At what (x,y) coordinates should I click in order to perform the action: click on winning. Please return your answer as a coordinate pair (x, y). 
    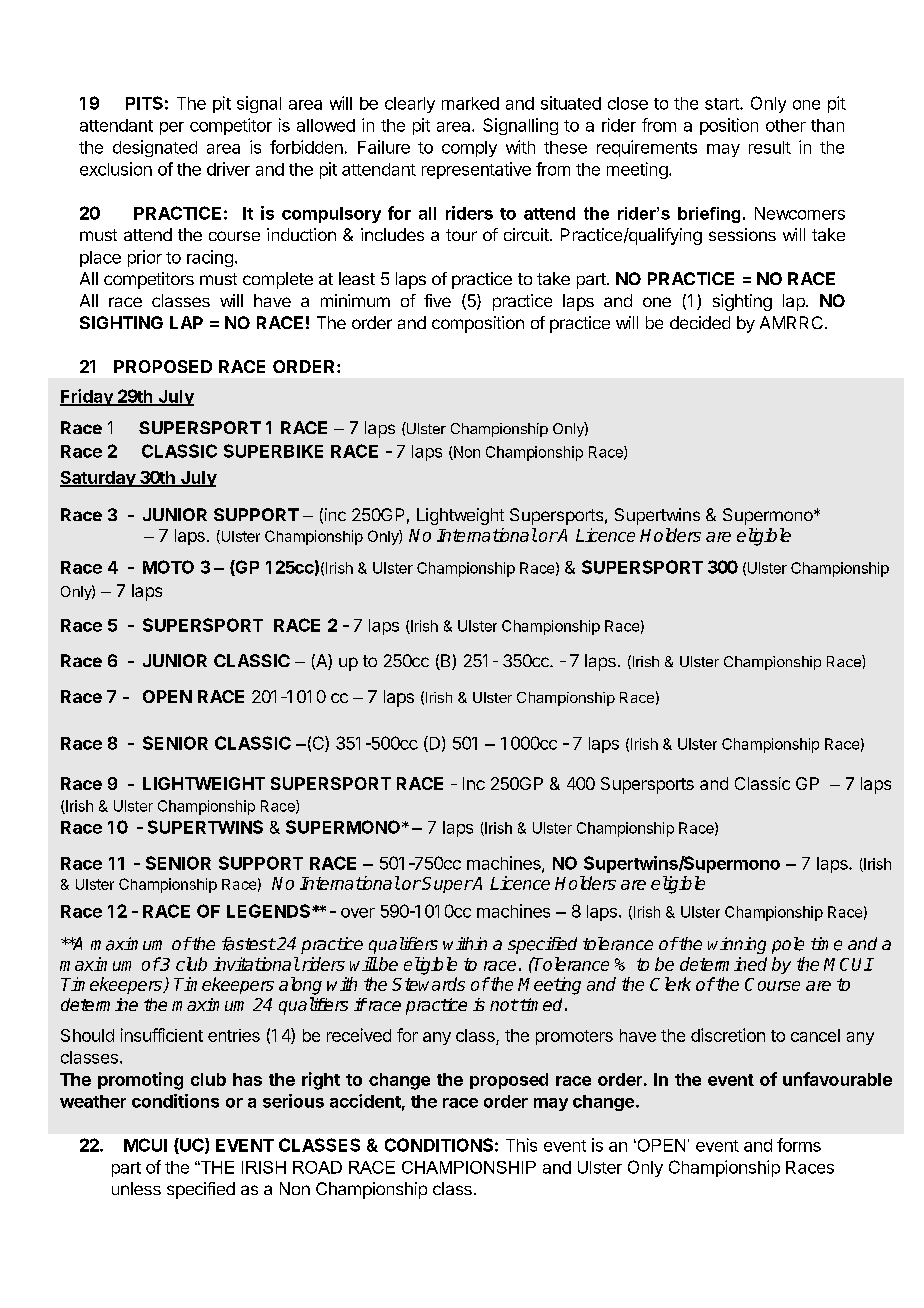
    Looking at the image, I should click on (737, 945).
